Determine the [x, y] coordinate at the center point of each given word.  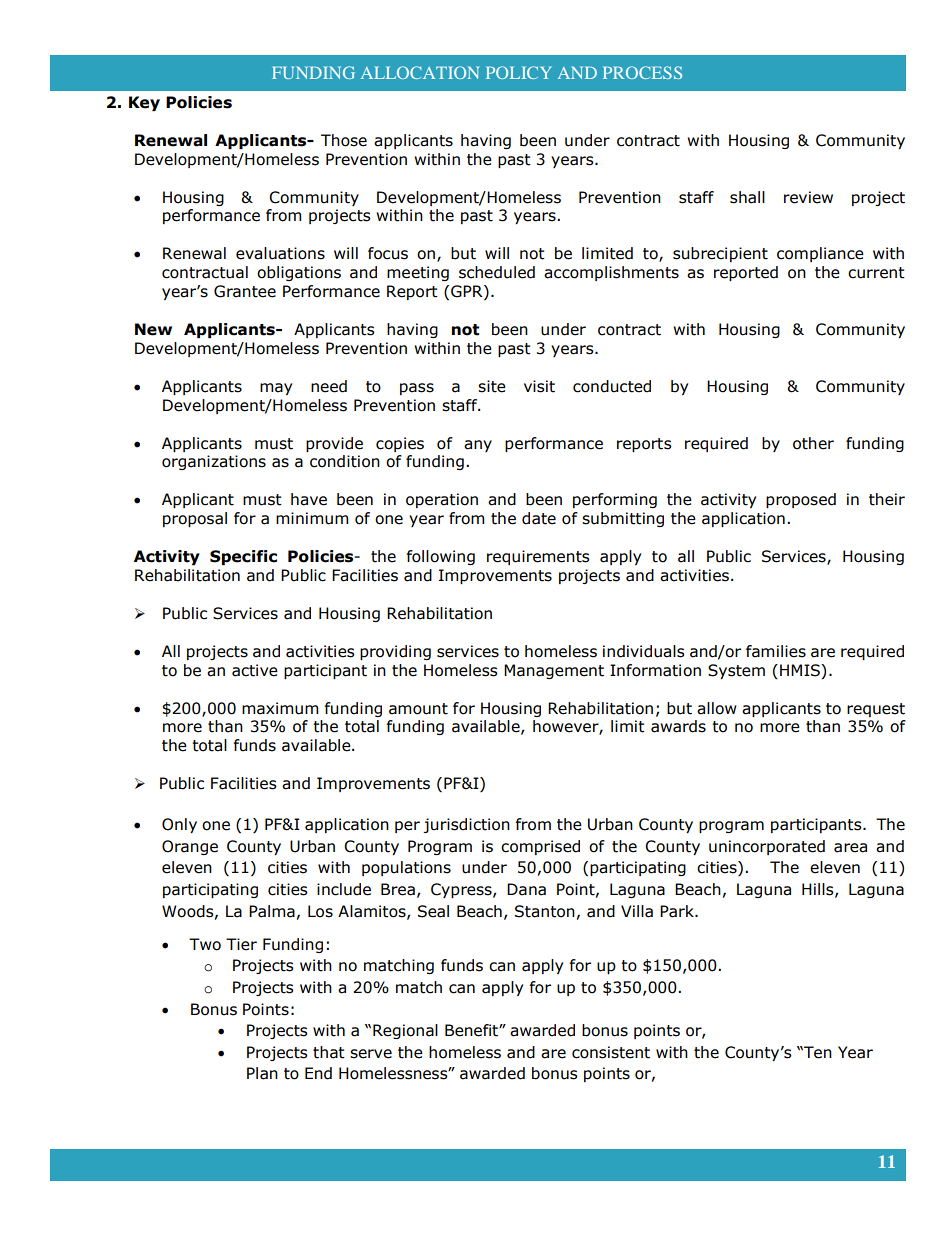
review [808, 197]
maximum [280, 708]
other [813, 443]
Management [554, 671]
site [492, 386]
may [276, 389]
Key [144, 103]
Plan [262, 1073]
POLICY [518, 72]
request [876, 710]
